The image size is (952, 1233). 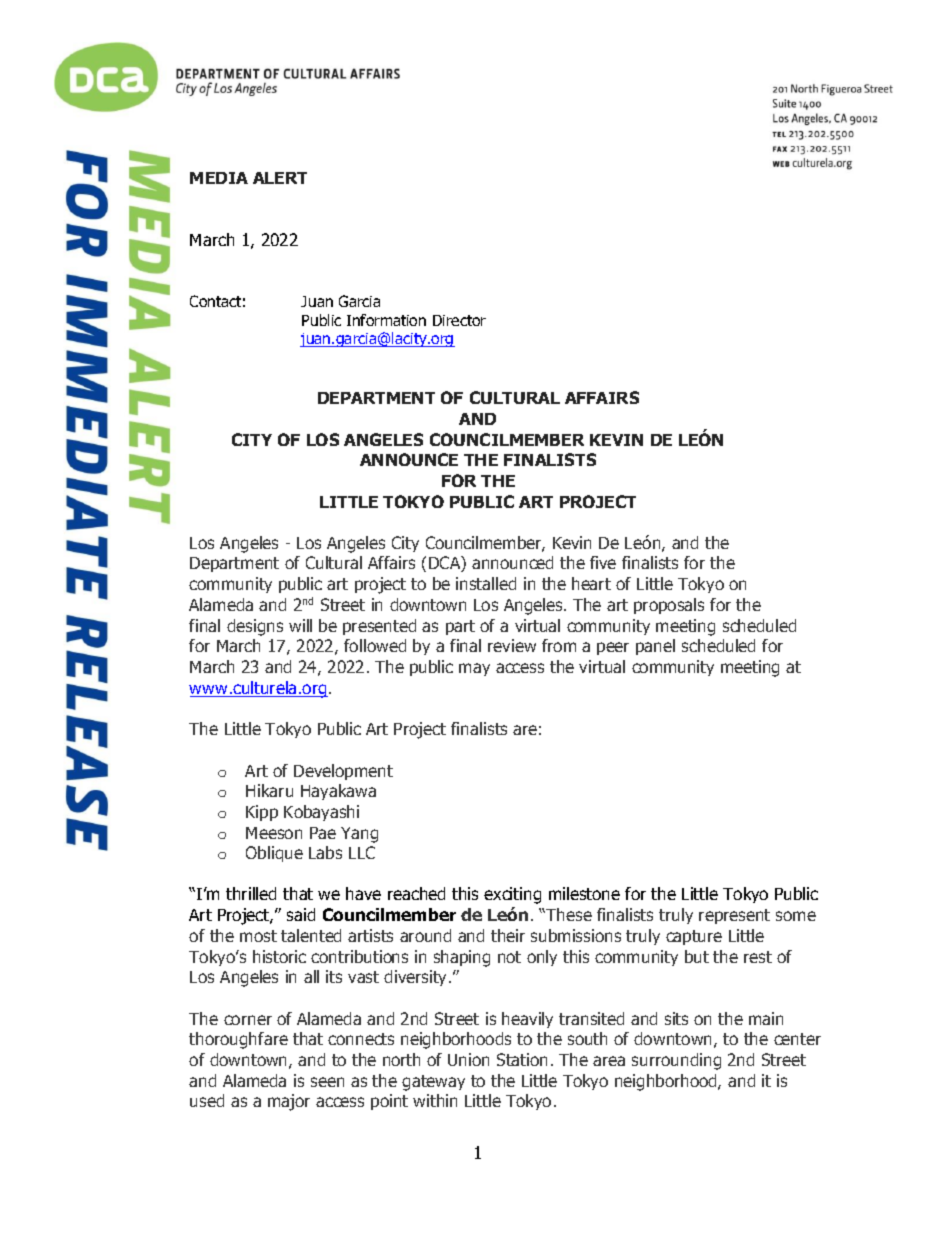 What do you see at coordinates (386, 320) in the document?
I see `Information` at bounding box center [386, 320].
